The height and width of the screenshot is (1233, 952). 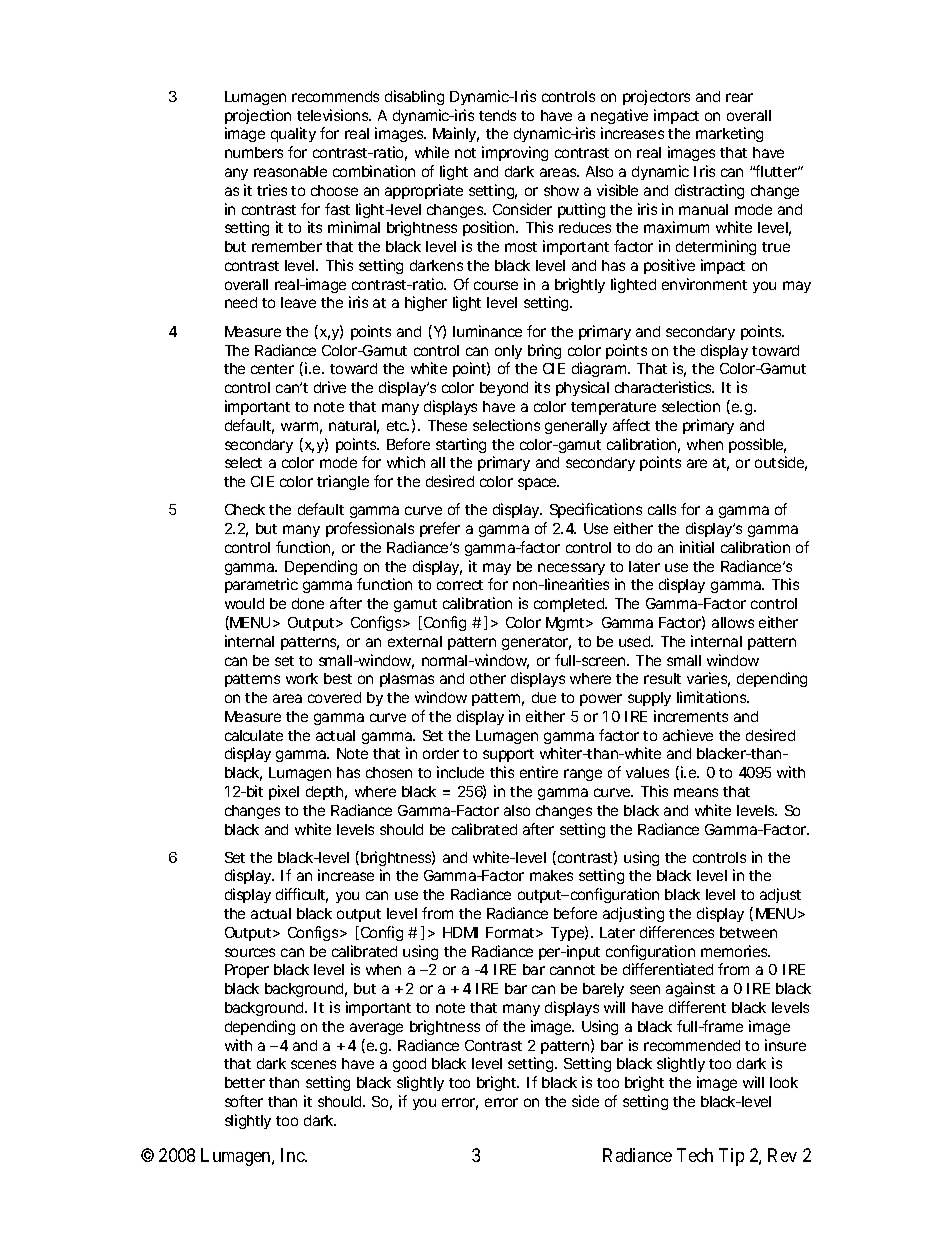 I want to click on scenes, so click(x=313, y=1064).
